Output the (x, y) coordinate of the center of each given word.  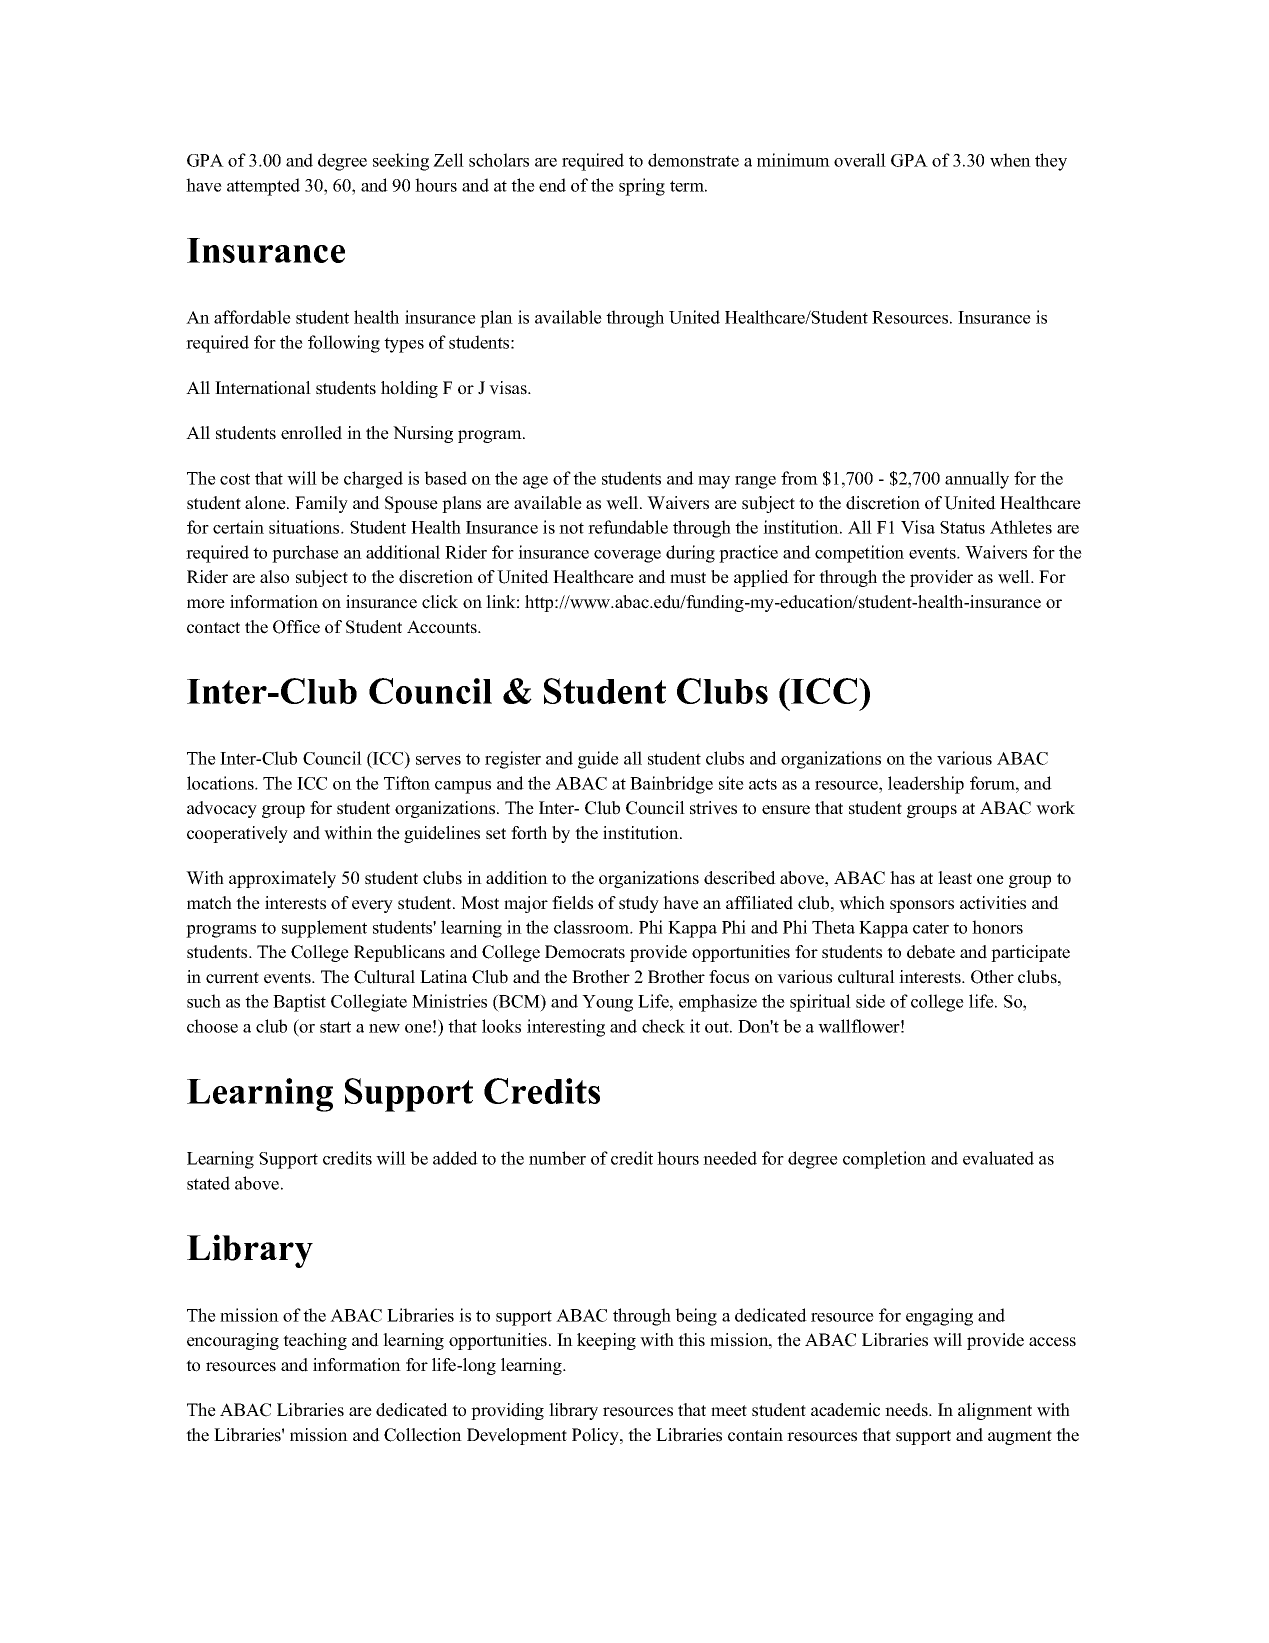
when (1010, 160)
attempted (263, 187)
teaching (315, 1341)
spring (642, 187)
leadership (926, 785)
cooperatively (237, 834)
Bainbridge (671, 785)
